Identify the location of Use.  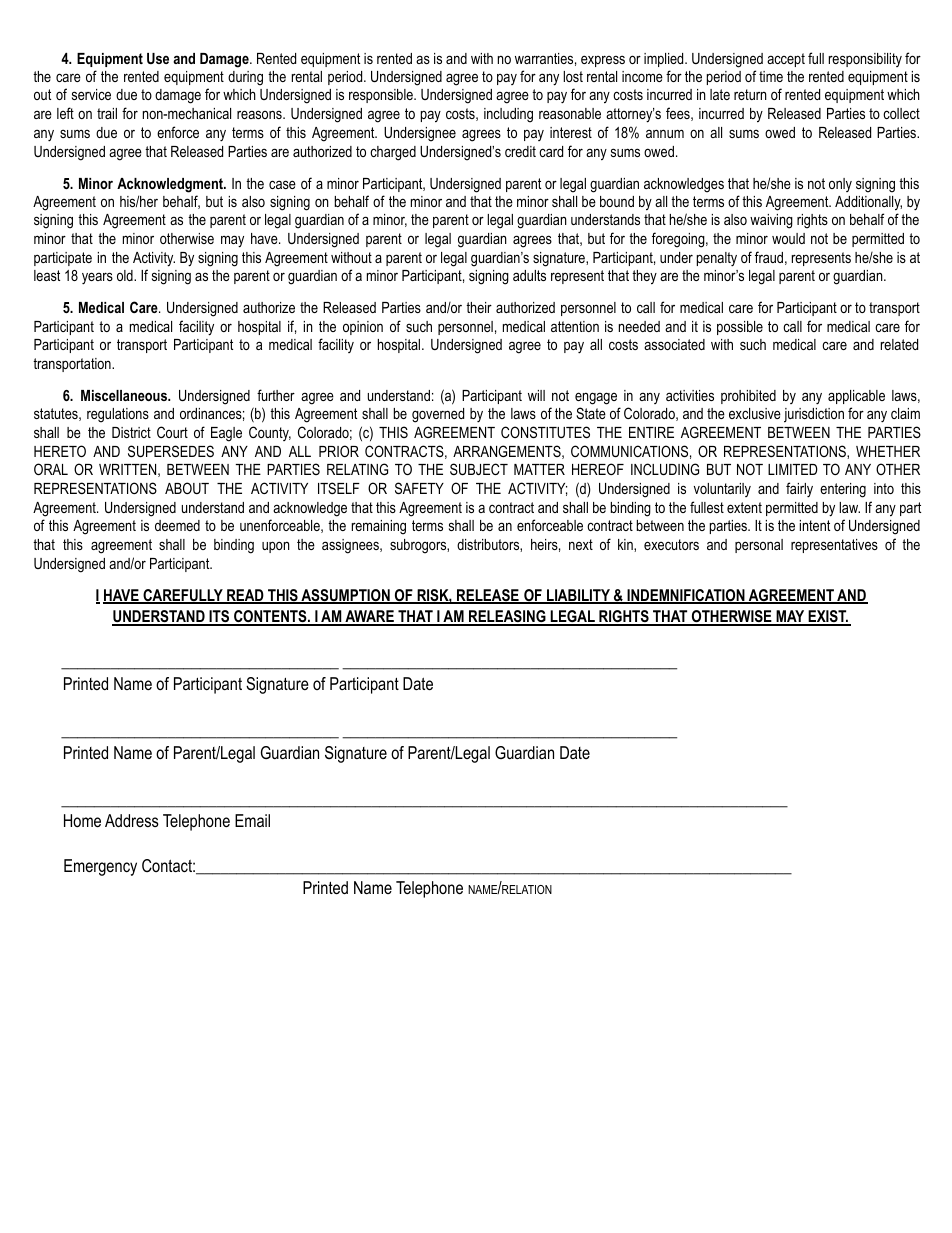
(158, 58).
